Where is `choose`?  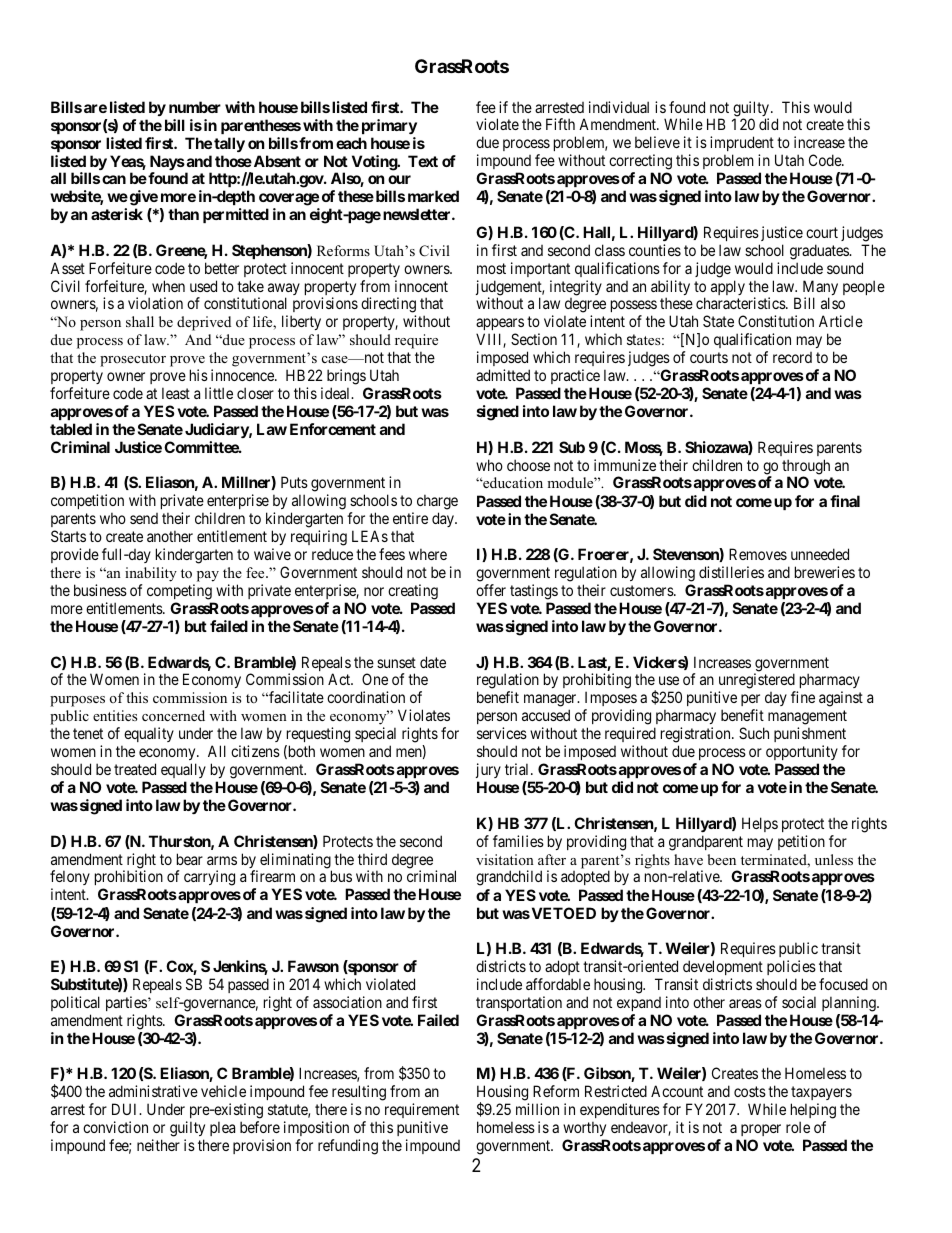 choose is located at coordinates (528, 465).
